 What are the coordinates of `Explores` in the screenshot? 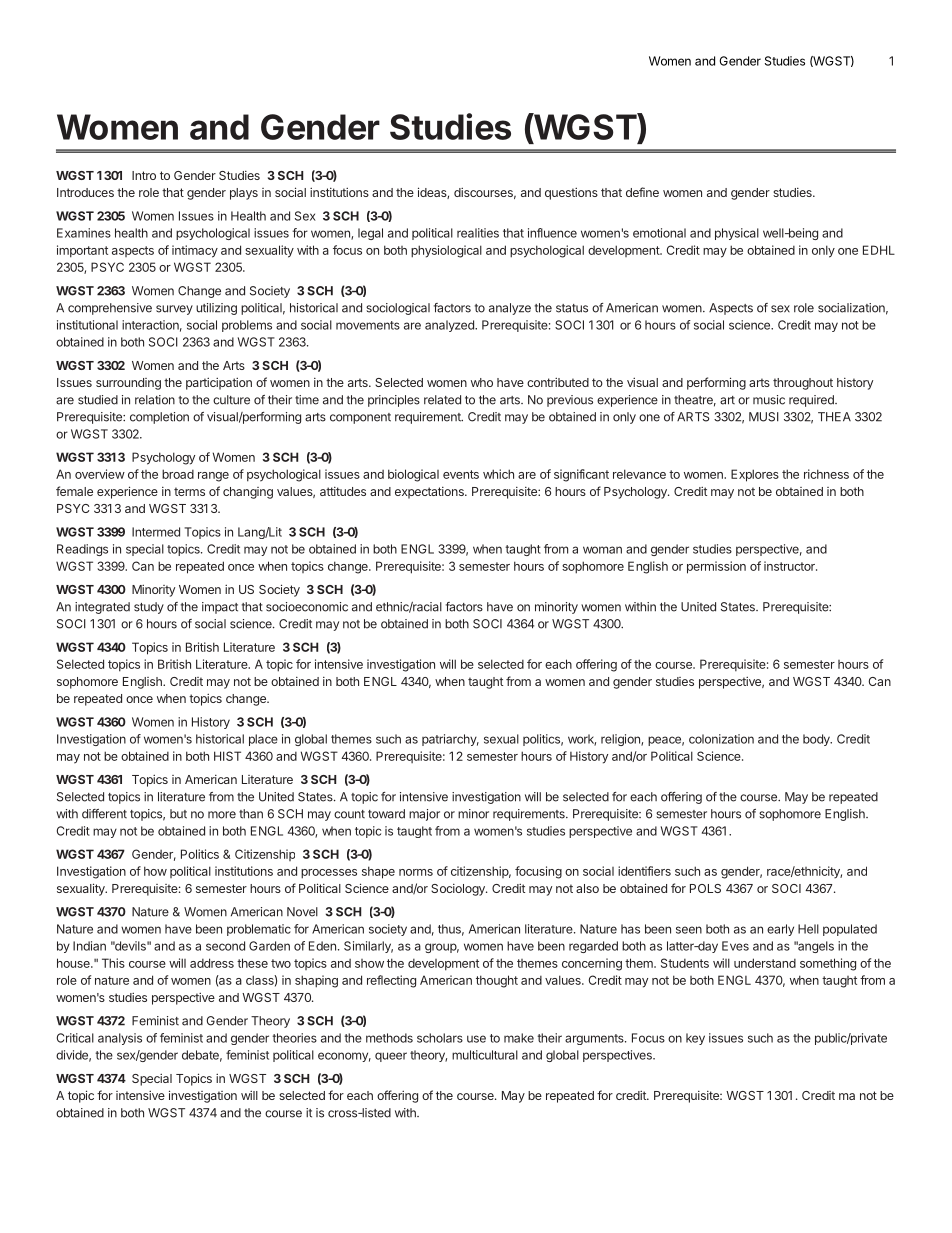 It's located at (755, 475).
